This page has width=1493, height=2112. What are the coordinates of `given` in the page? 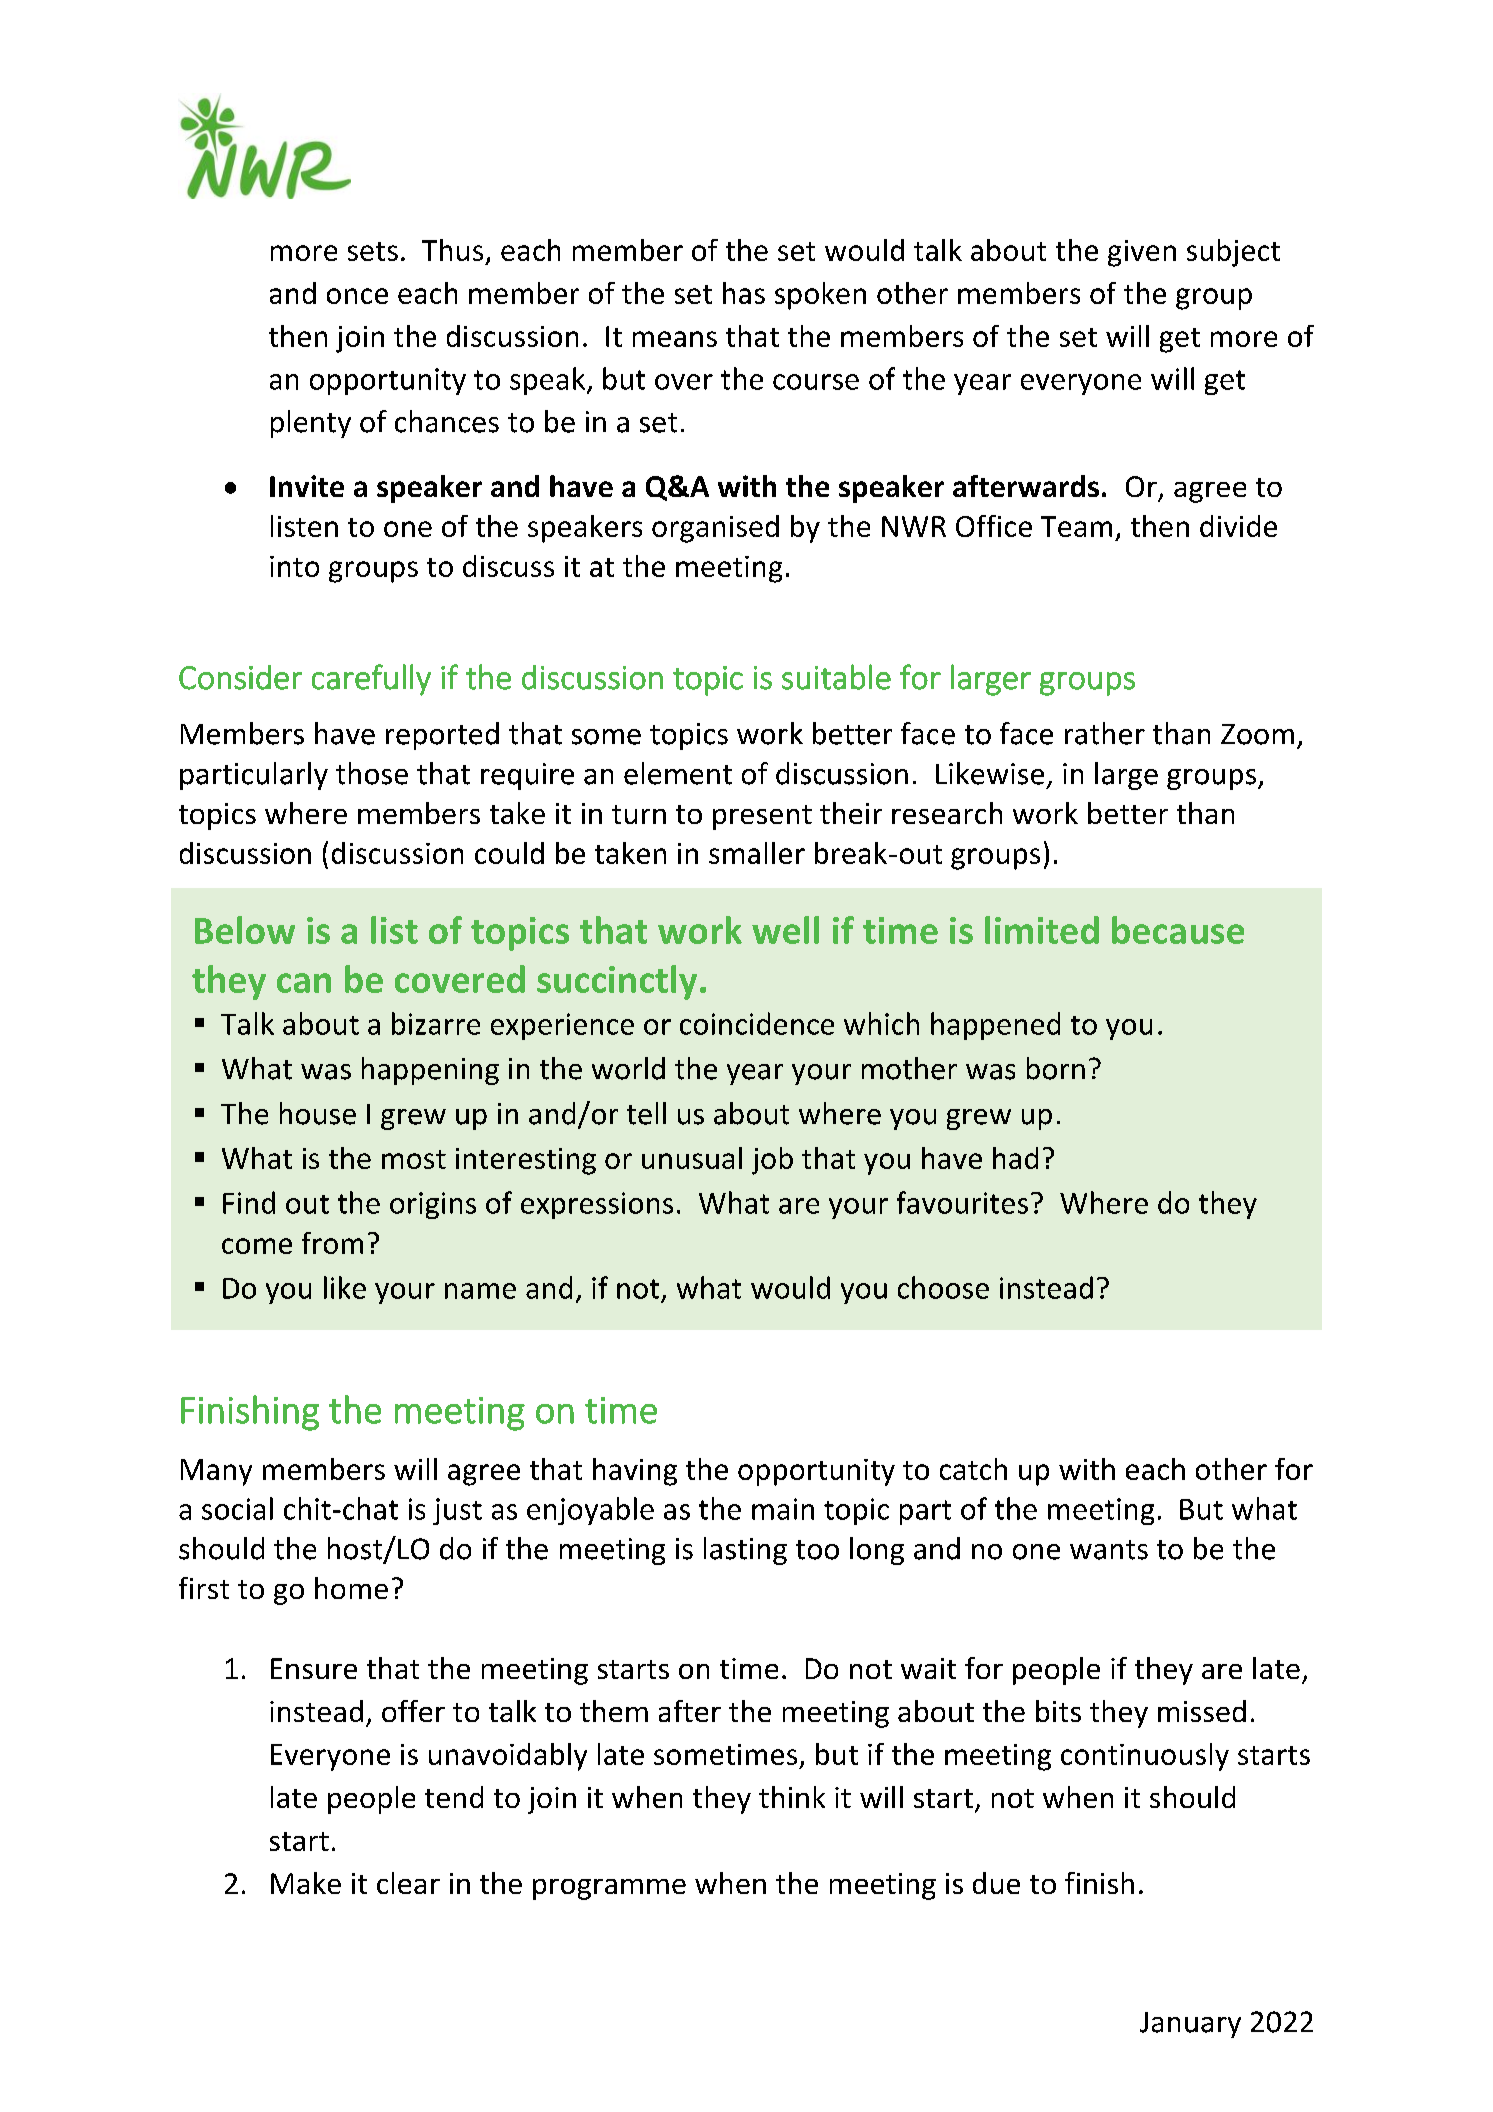 It's located at (1142, 253).
